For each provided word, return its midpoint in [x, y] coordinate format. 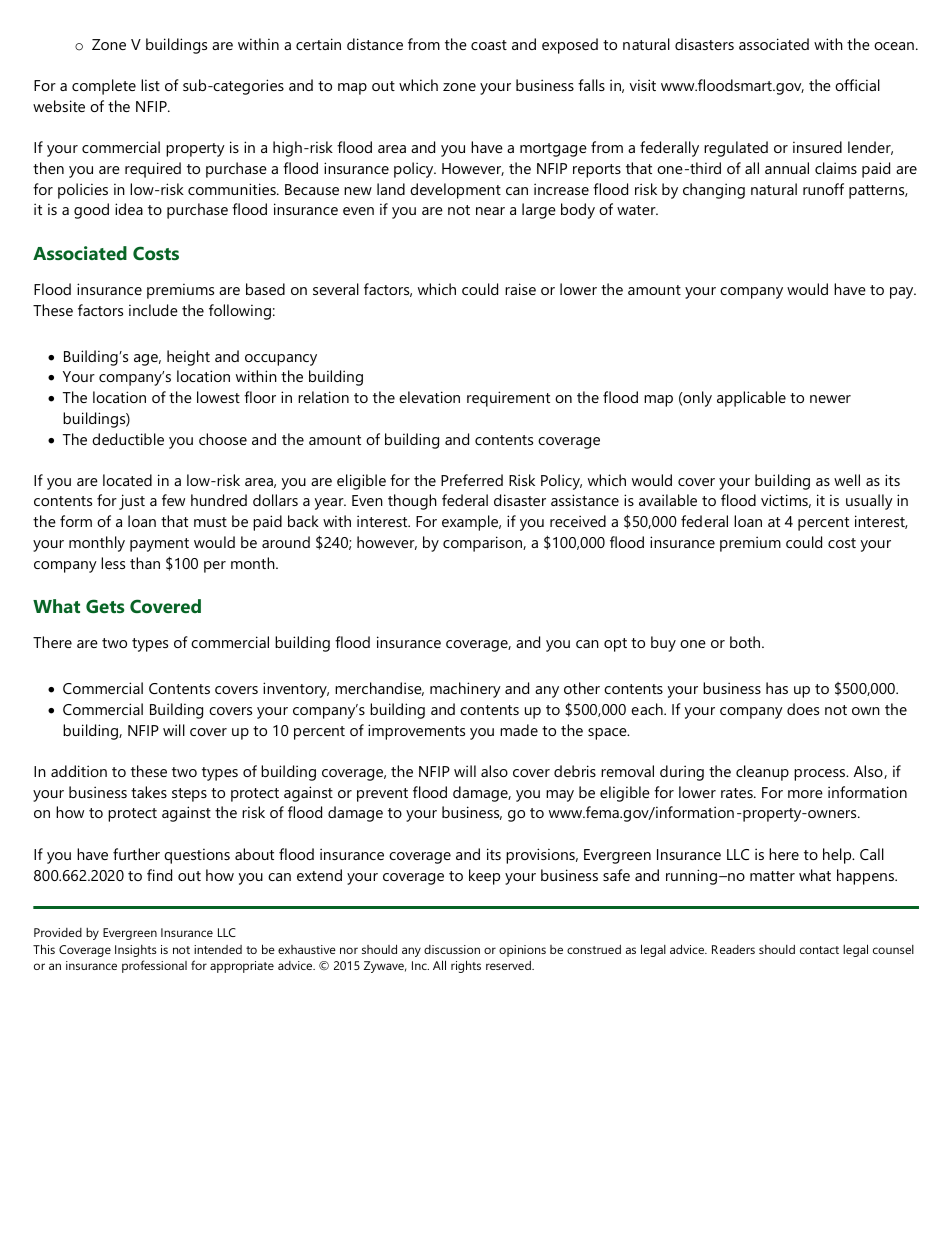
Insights [136, 951]
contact [819, 950]
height [188, 358]
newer [830, 399]
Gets [105, 606]
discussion [452, 949]
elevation [429, 397]
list [150, 85]
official [857, 85]
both [746, 642]
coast [489, 45]
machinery [465, 690]
